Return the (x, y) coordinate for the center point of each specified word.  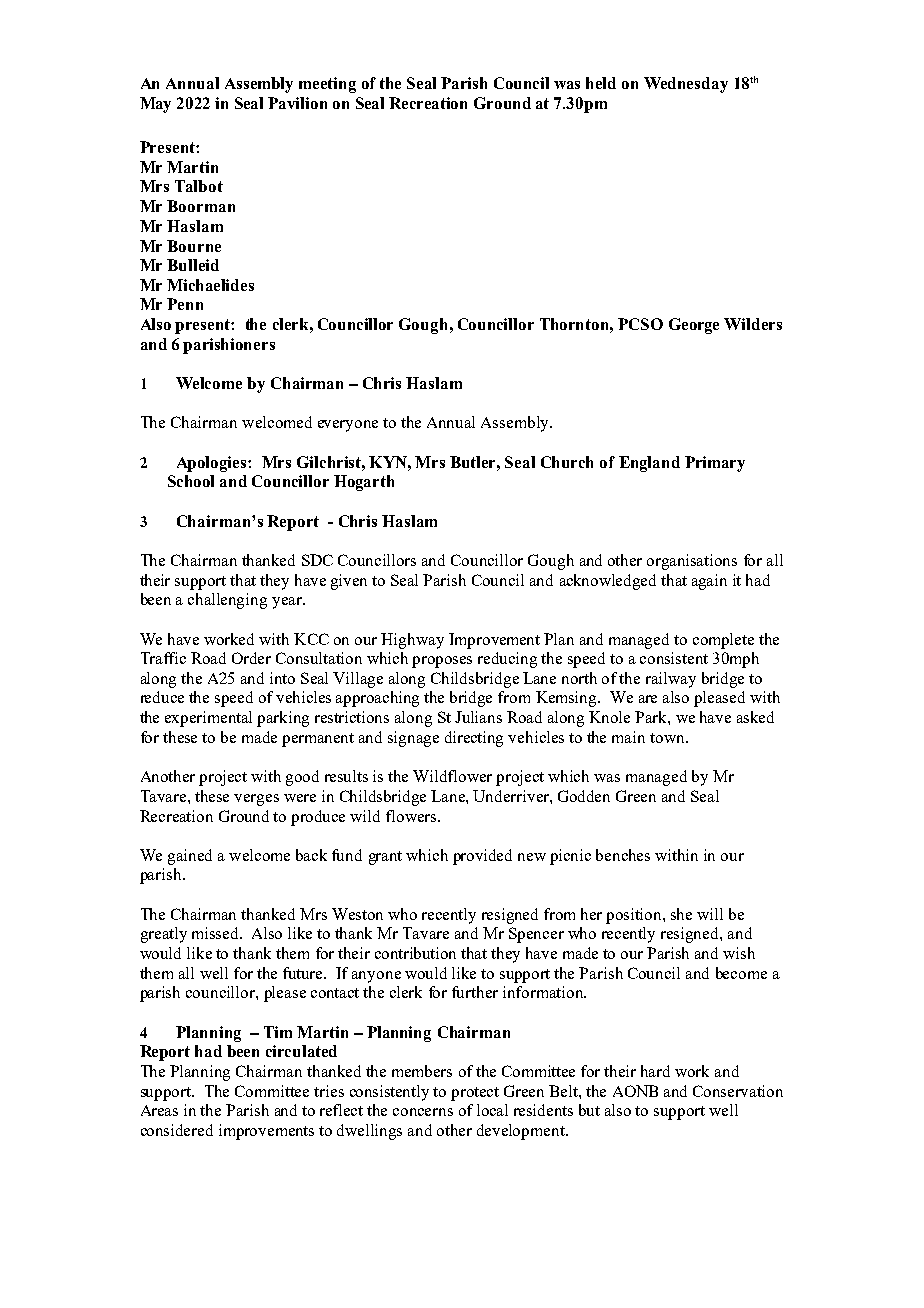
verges (256, 800)
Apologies (213, 464)
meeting (327, 85)
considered (177, 1130)
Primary (715, 464)
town (668, 738)
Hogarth (364, 483)
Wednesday (686, 85)
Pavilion (297, 103)
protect (475, 1094)
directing (474, 739)
